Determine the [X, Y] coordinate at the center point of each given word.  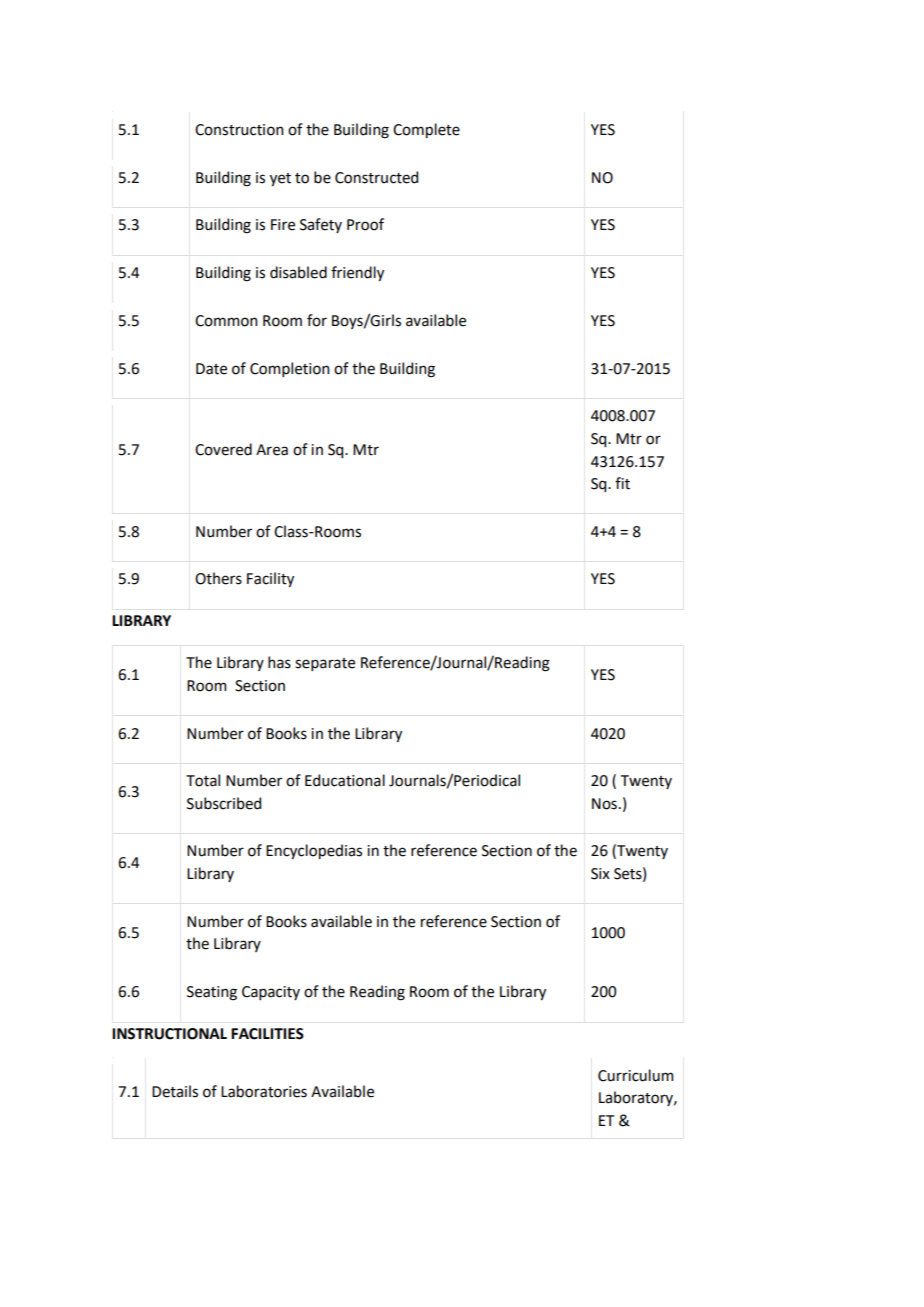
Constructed [376, 177]
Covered [223, 449]
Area [272, 450]
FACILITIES [267, 1034]
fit [622, 483]
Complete [426, 130]
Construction [239, 130]
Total [203, 780]
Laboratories [264, 1091]
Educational [345, 780]
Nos [604, 804]
